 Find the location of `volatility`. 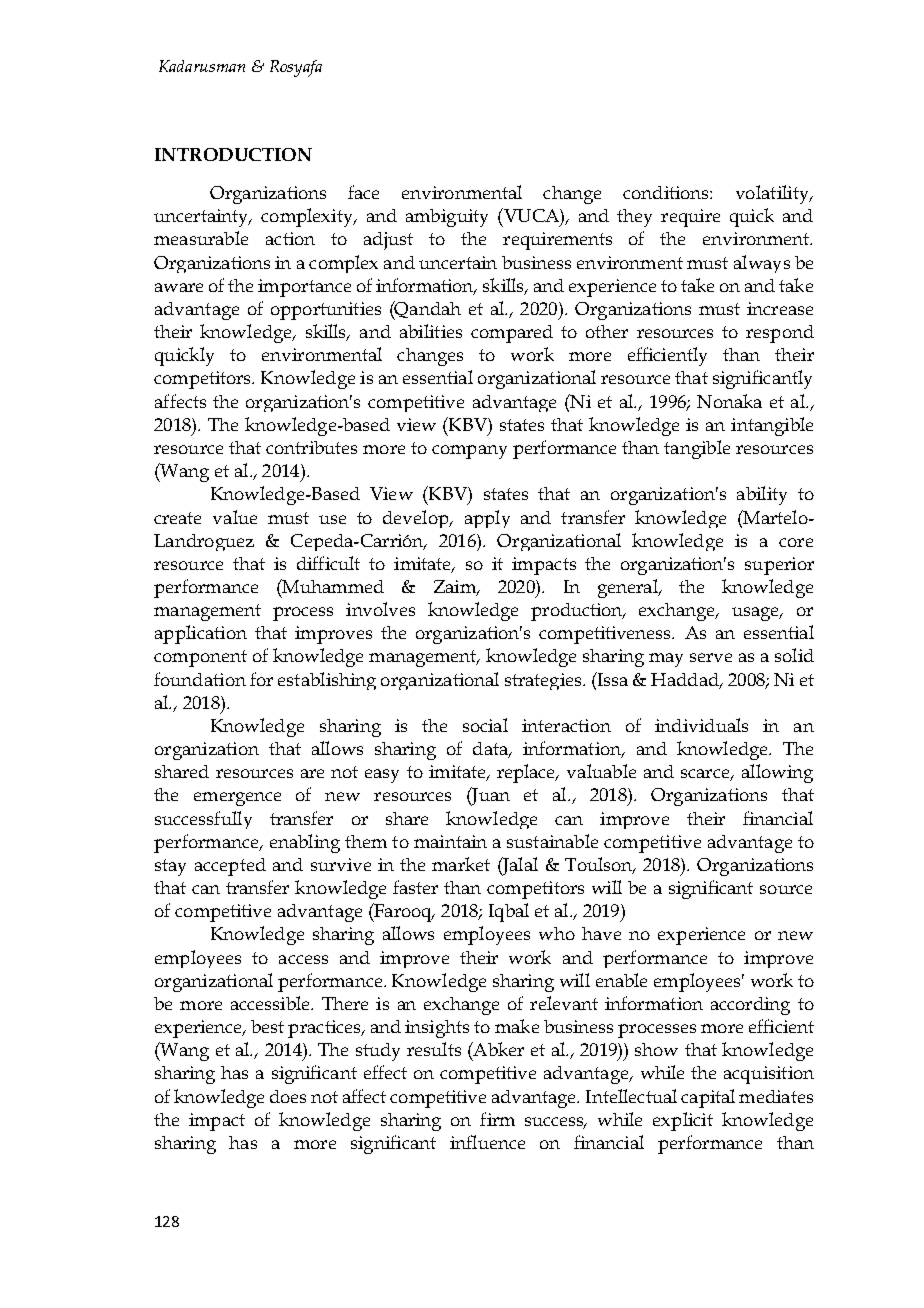

volatility is located at coordinates (773, 194).
